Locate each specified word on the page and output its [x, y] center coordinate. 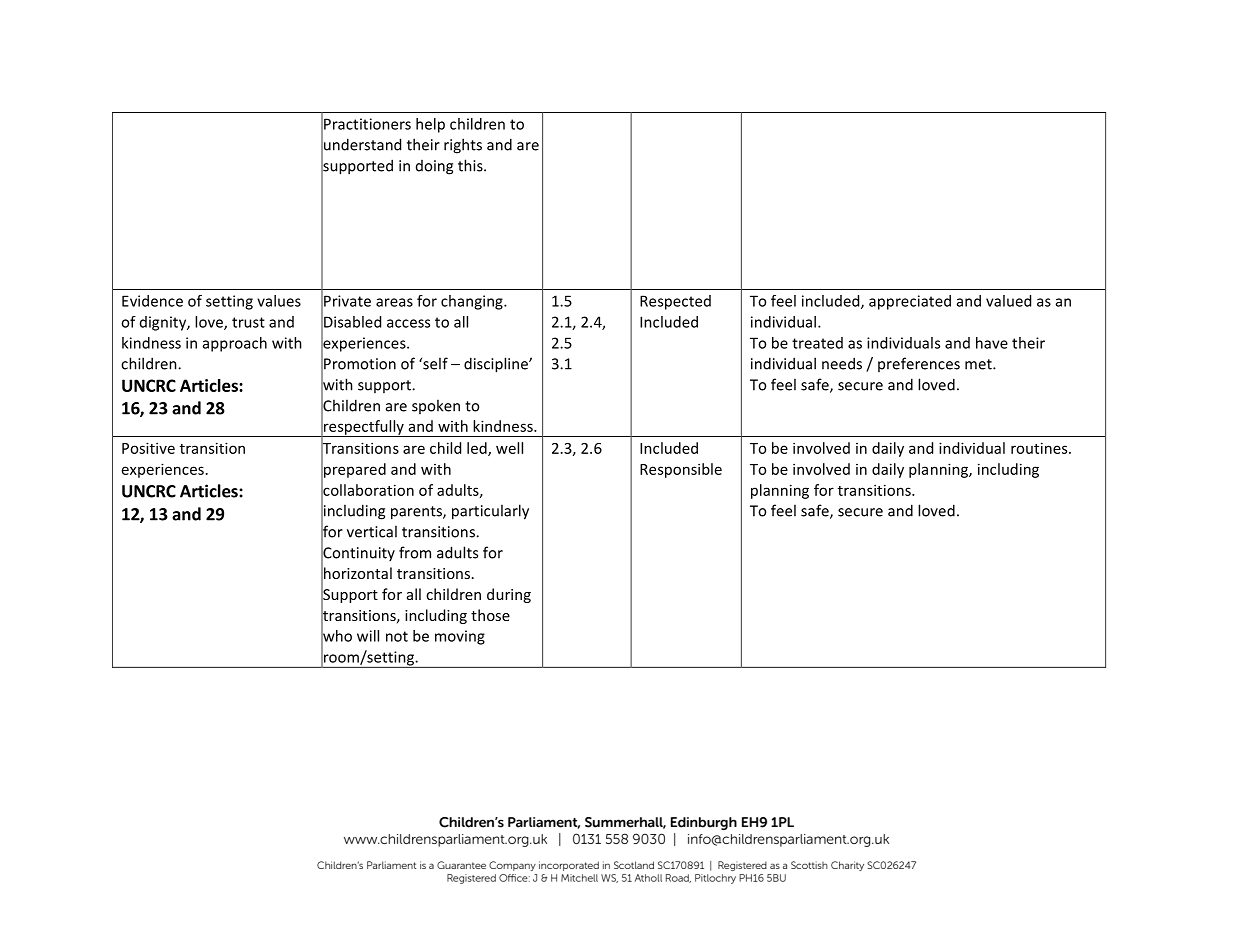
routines [1040, 448]
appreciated [910, 302]
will [368, 636]
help [430, 125]
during [509, 595]
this [471, 165]
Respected [675, 302]
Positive [148, 448]
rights [463, 146]
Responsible [681, 470]
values [279, 301]
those [490, 615]
